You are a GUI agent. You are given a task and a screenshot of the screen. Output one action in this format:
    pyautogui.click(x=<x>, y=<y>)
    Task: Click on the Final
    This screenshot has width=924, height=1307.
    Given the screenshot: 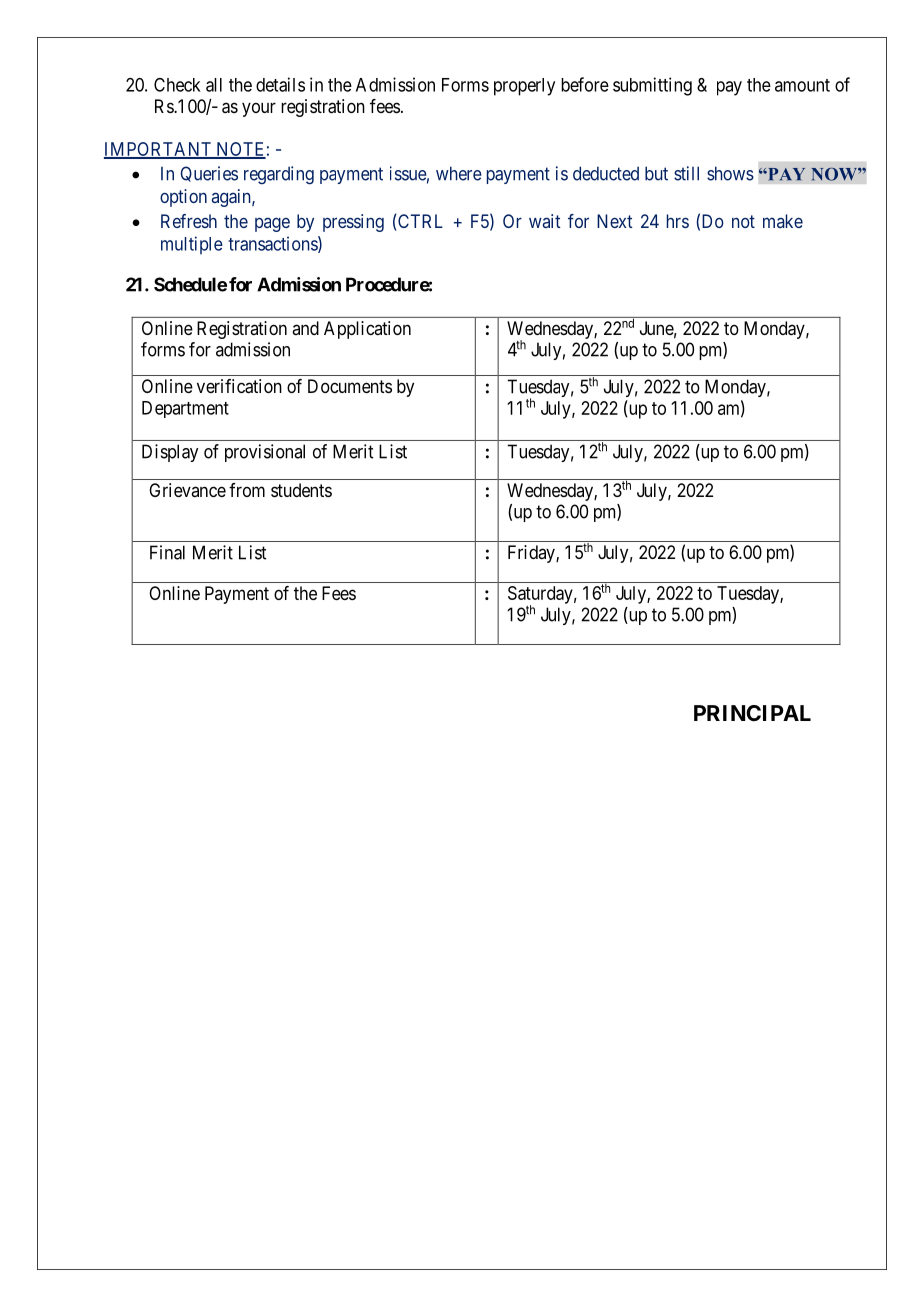 What is the action you would take?
    pyautogui.click(x=167, y=552)
